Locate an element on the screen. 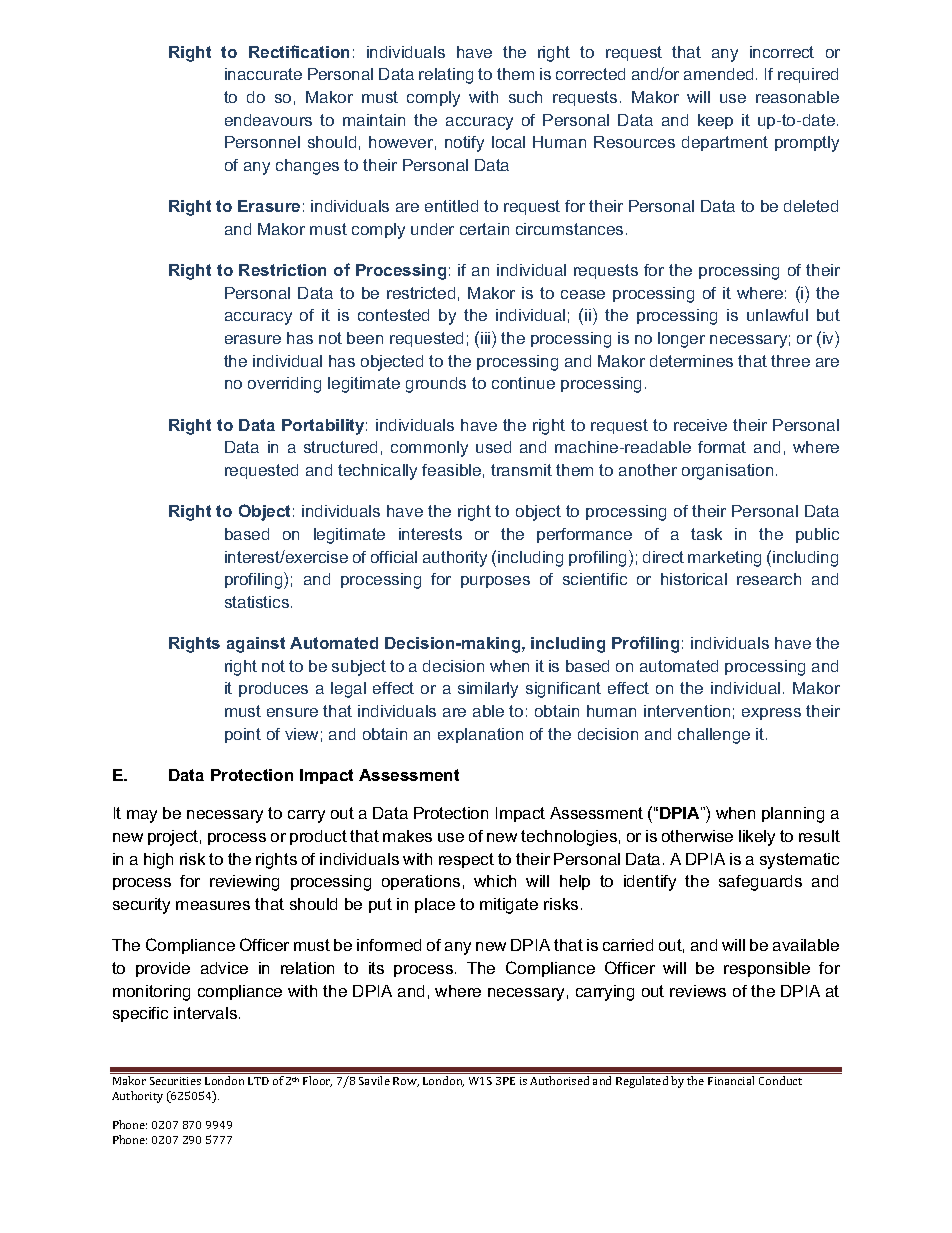  point is located at coordinates (243, 735).
